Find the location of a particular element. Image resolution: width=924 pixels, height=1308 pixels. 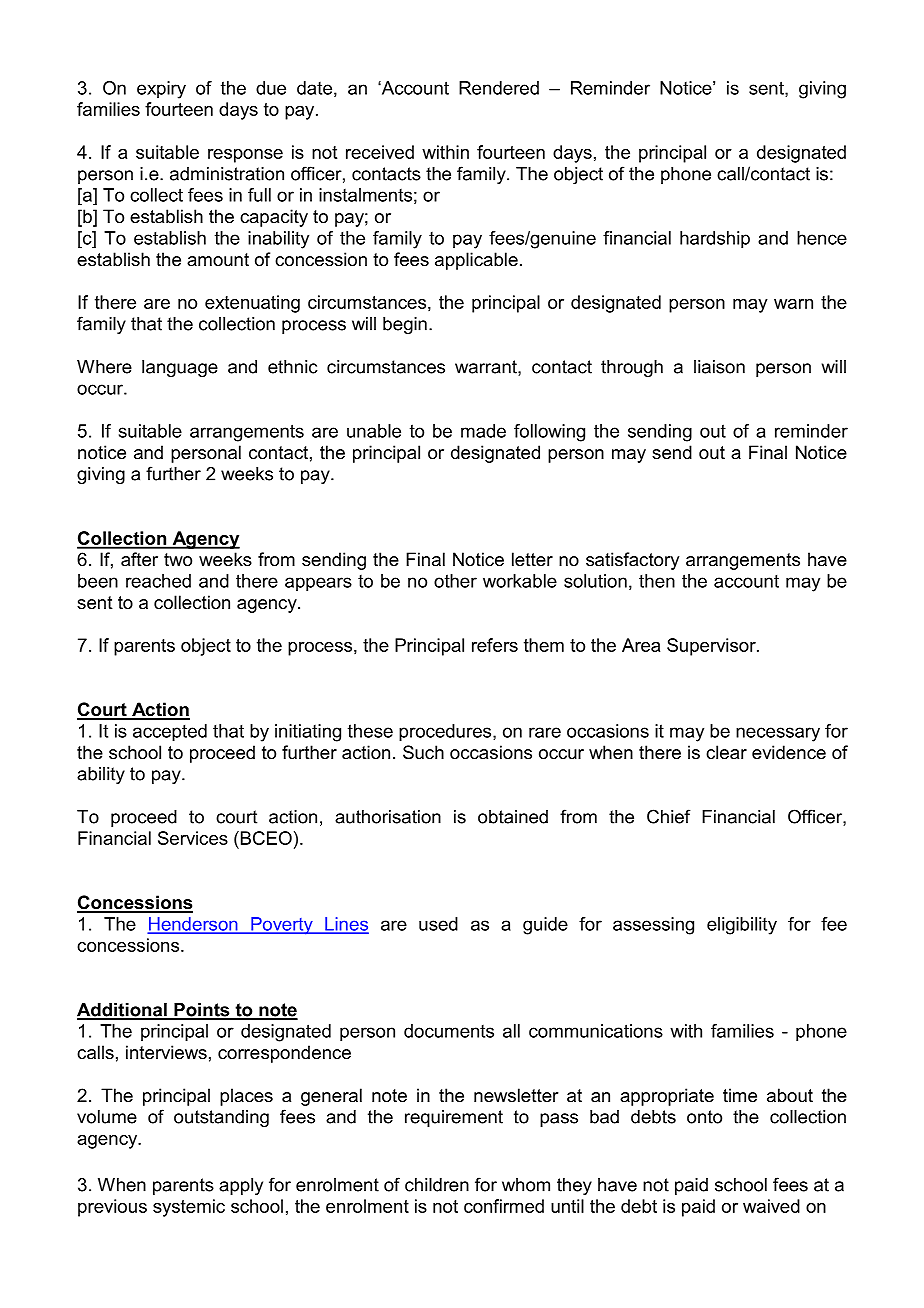

Rendered is located at coordinates (499, 88).
